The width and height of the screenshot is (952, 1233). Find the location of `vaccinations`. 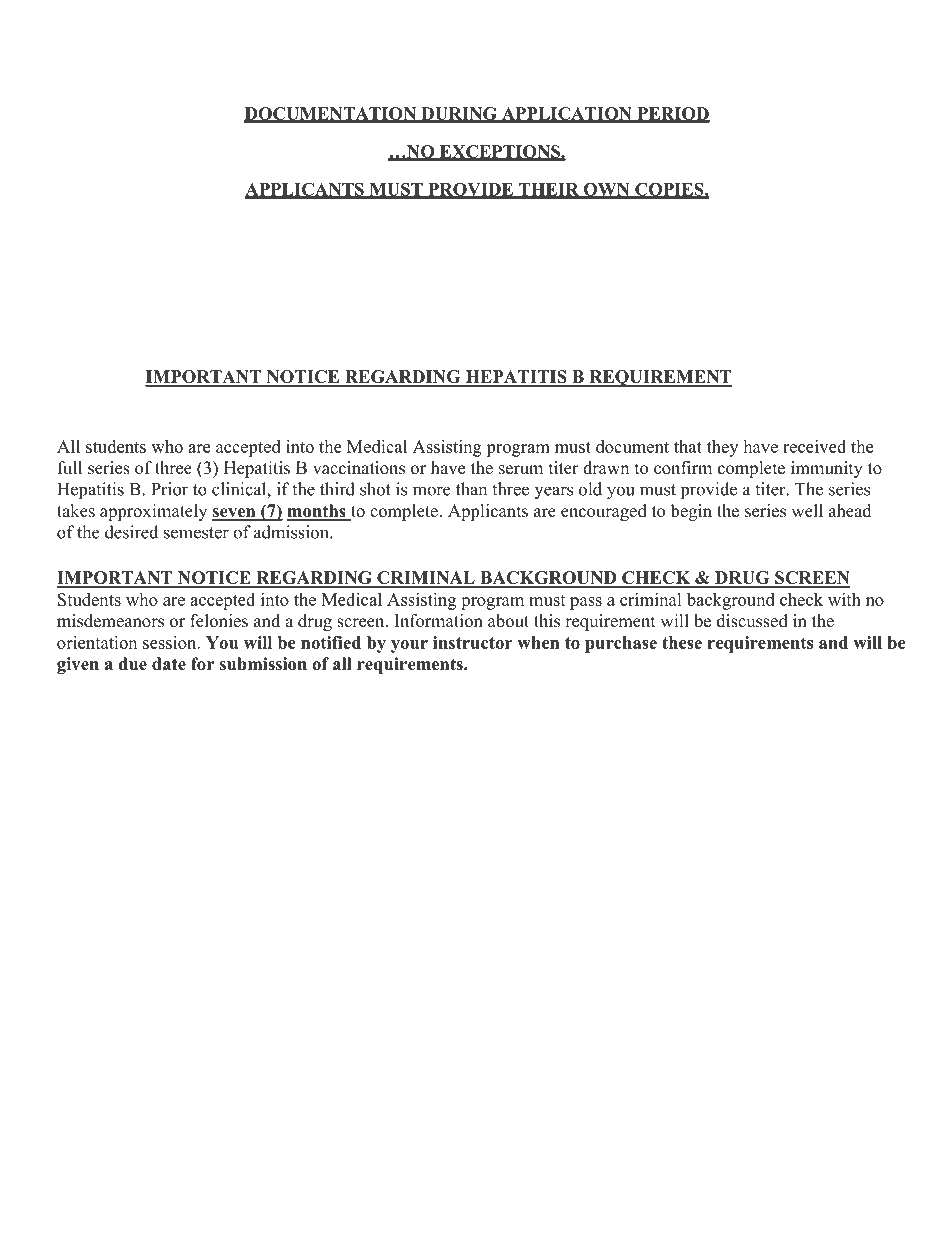

vaccinations is located at coordinates (359, 468).
